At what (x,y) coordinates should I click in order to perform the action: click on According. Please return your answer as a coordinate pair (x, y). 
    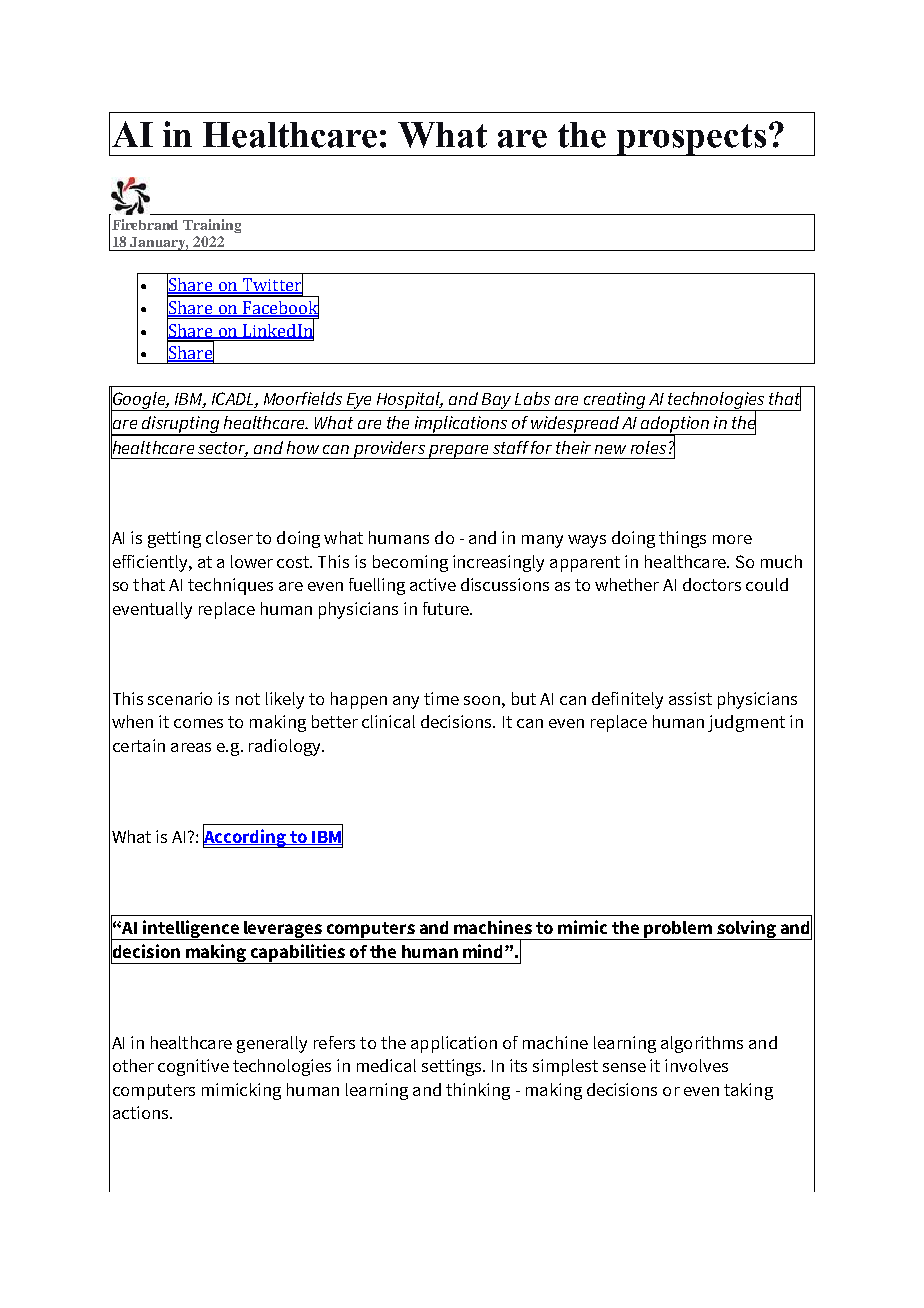
    Looking at the image, I should click on (245, 837).
